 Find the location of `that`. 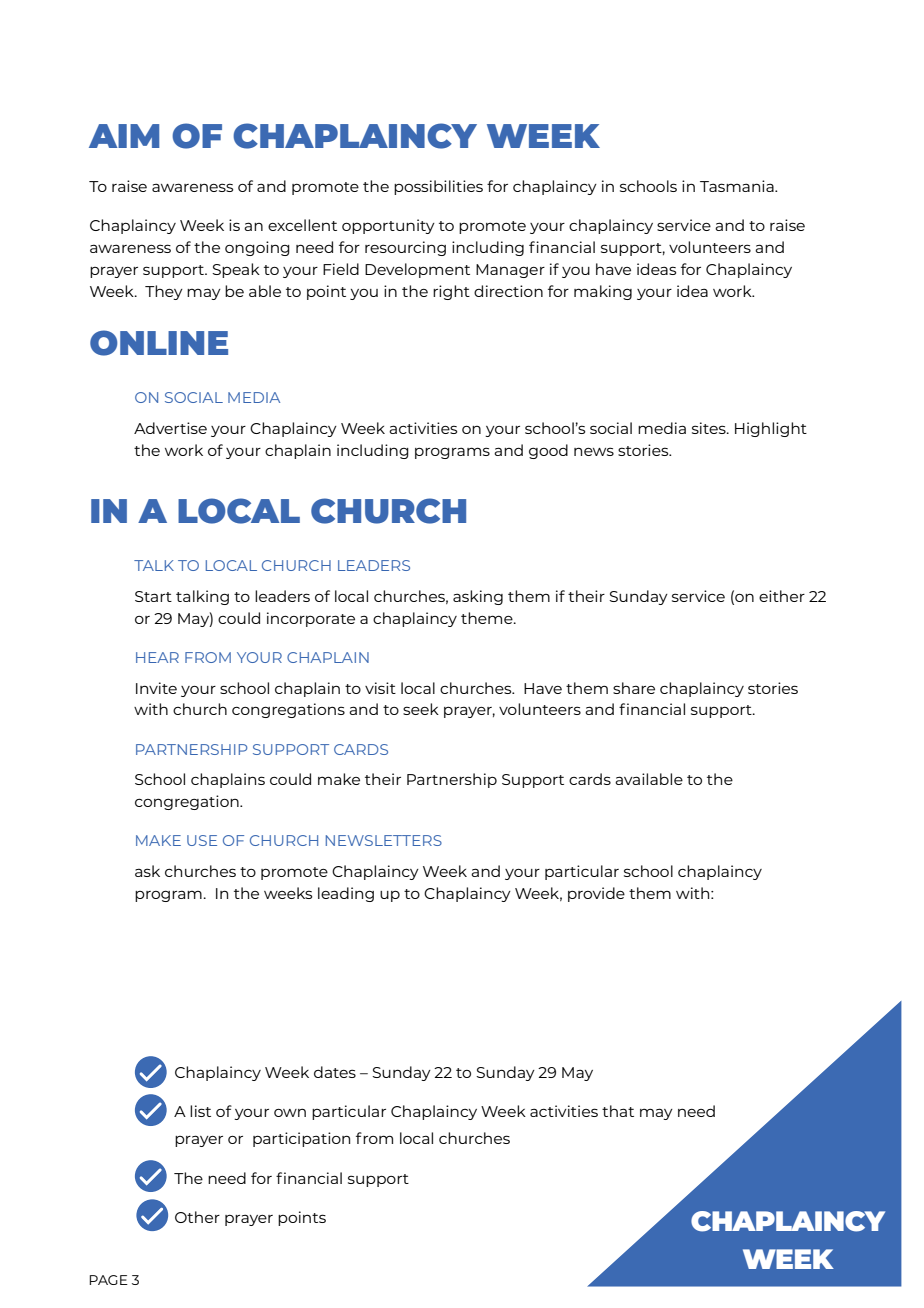

that is located at coordinates (618, 1111).
